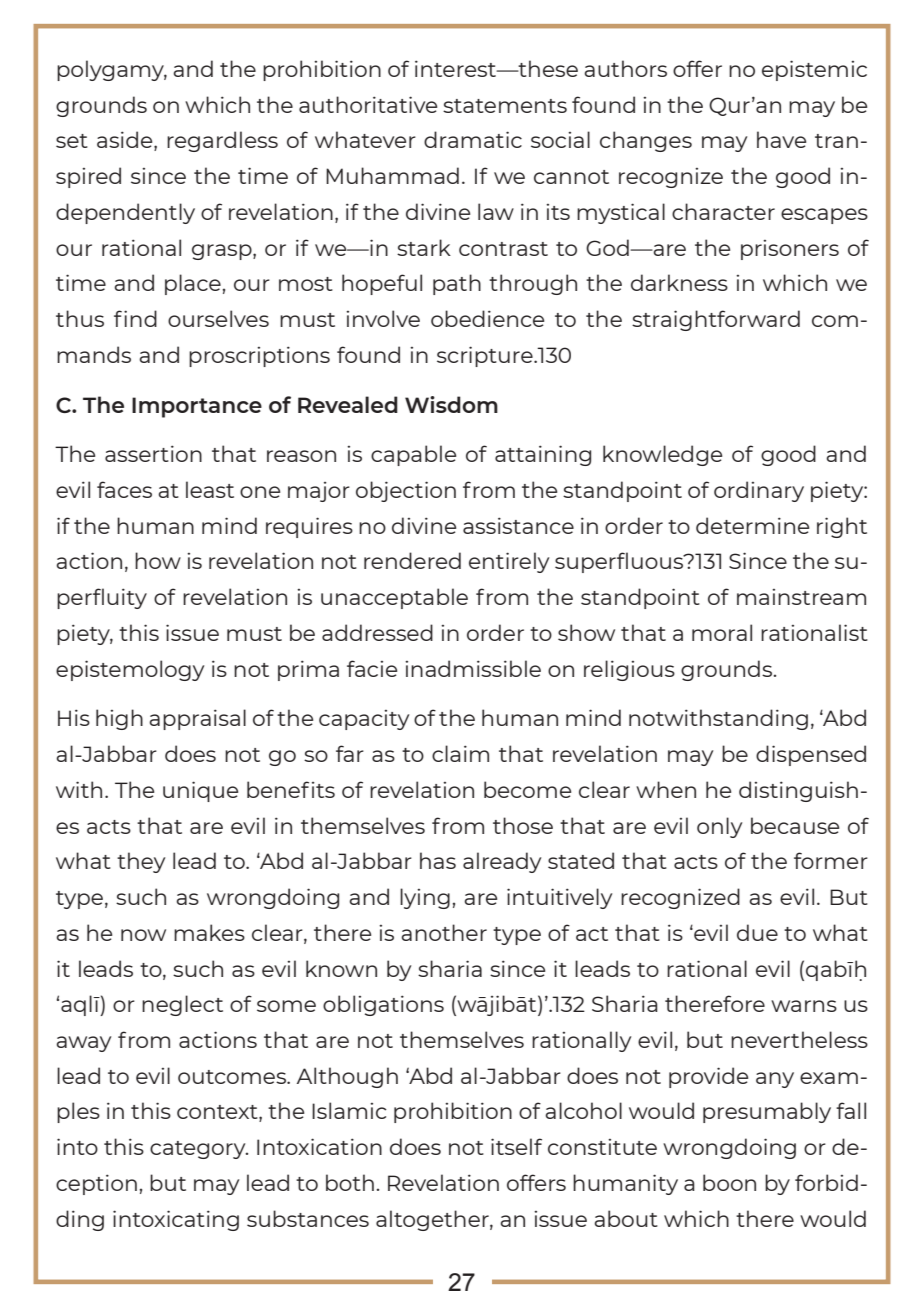  Describe the element at coordinates (781, 139) in the document. I see `have` at that location.
